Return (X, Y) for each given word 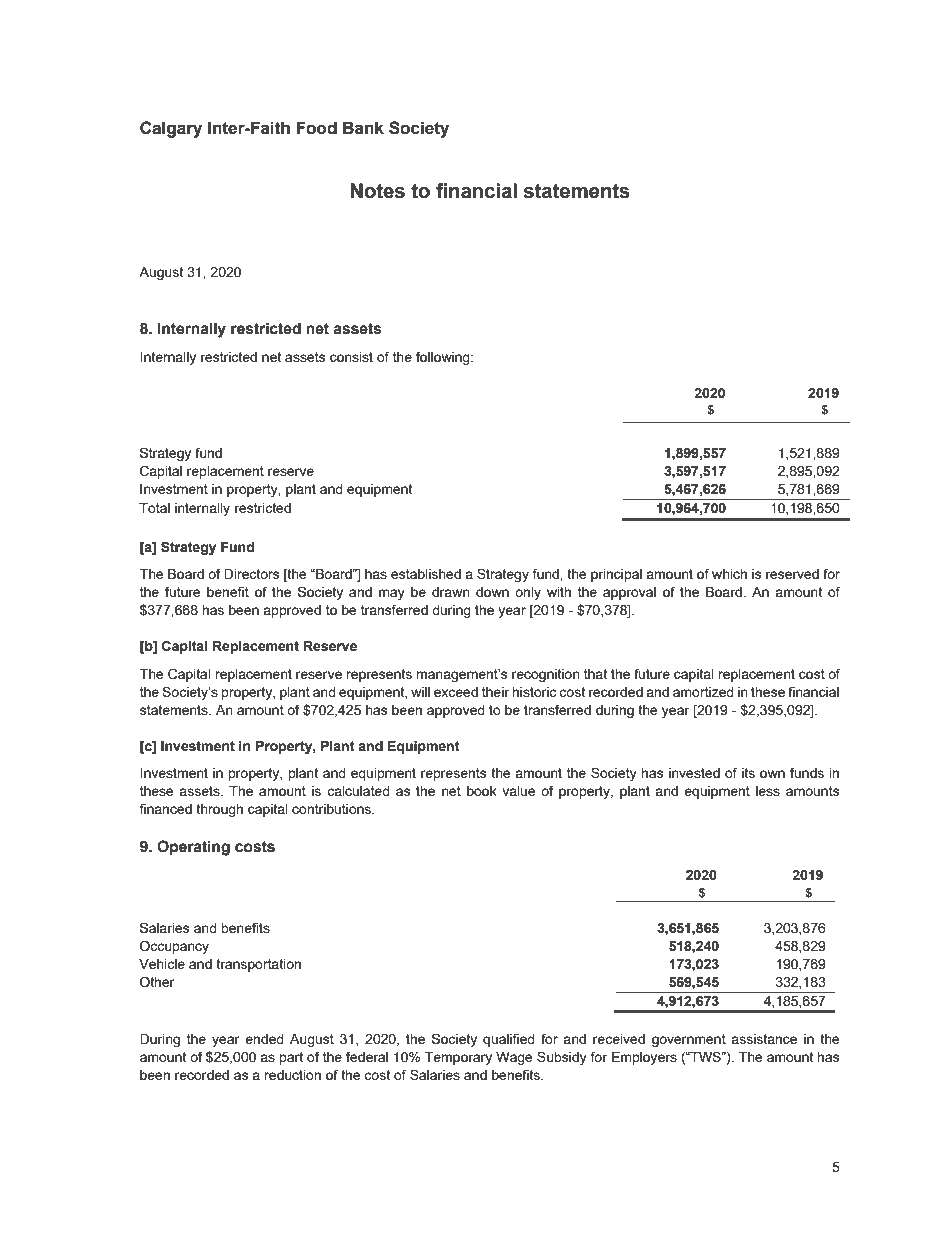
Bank (363, 128)
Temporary (458, 1058)
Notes (377, 191)
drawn (451, 592)
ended (264, 1039)
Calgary (171, 129)
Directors (252, 574)
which (729, 574)
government (689, 1040)
